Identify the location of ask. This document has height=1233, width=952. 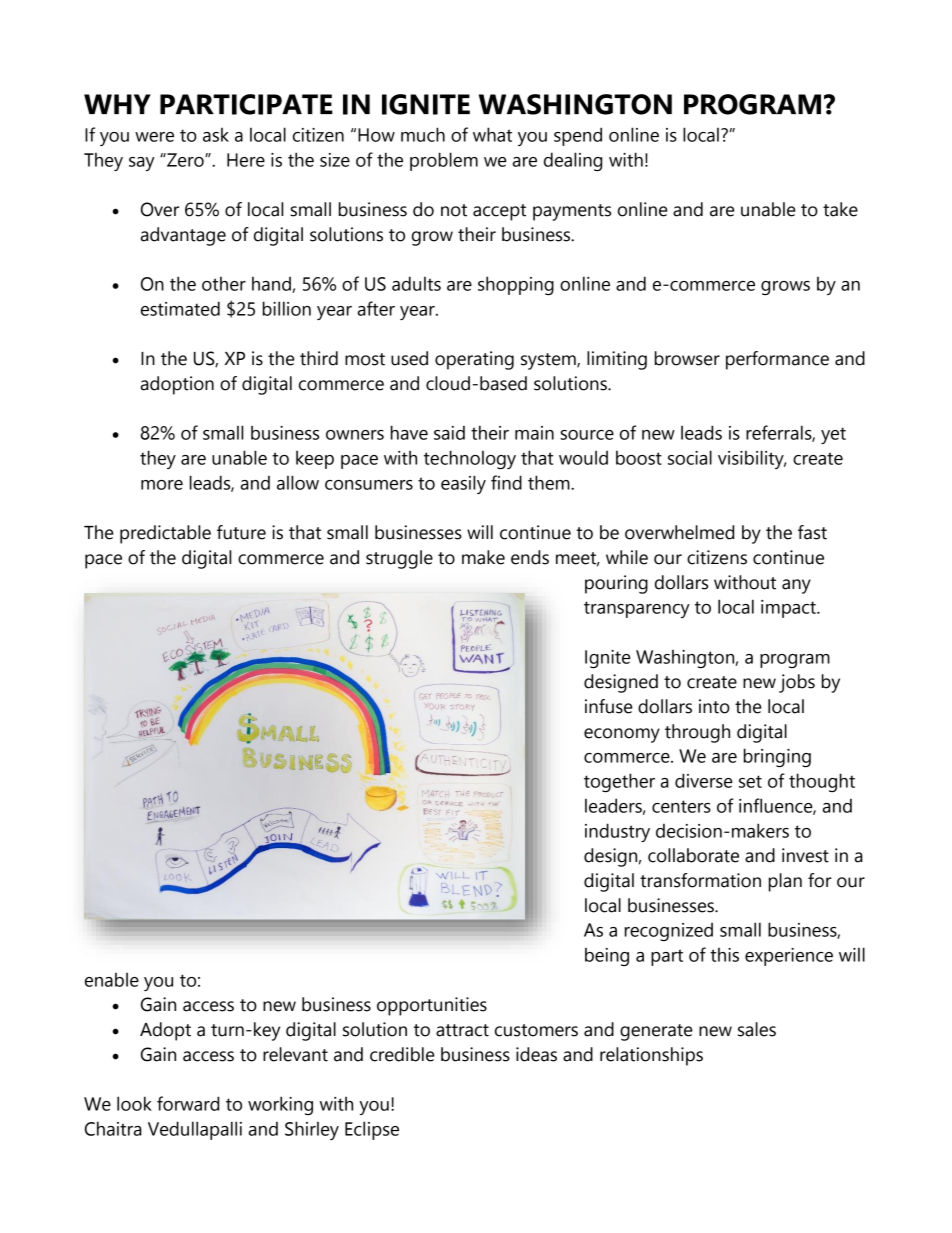
(216, 134).
